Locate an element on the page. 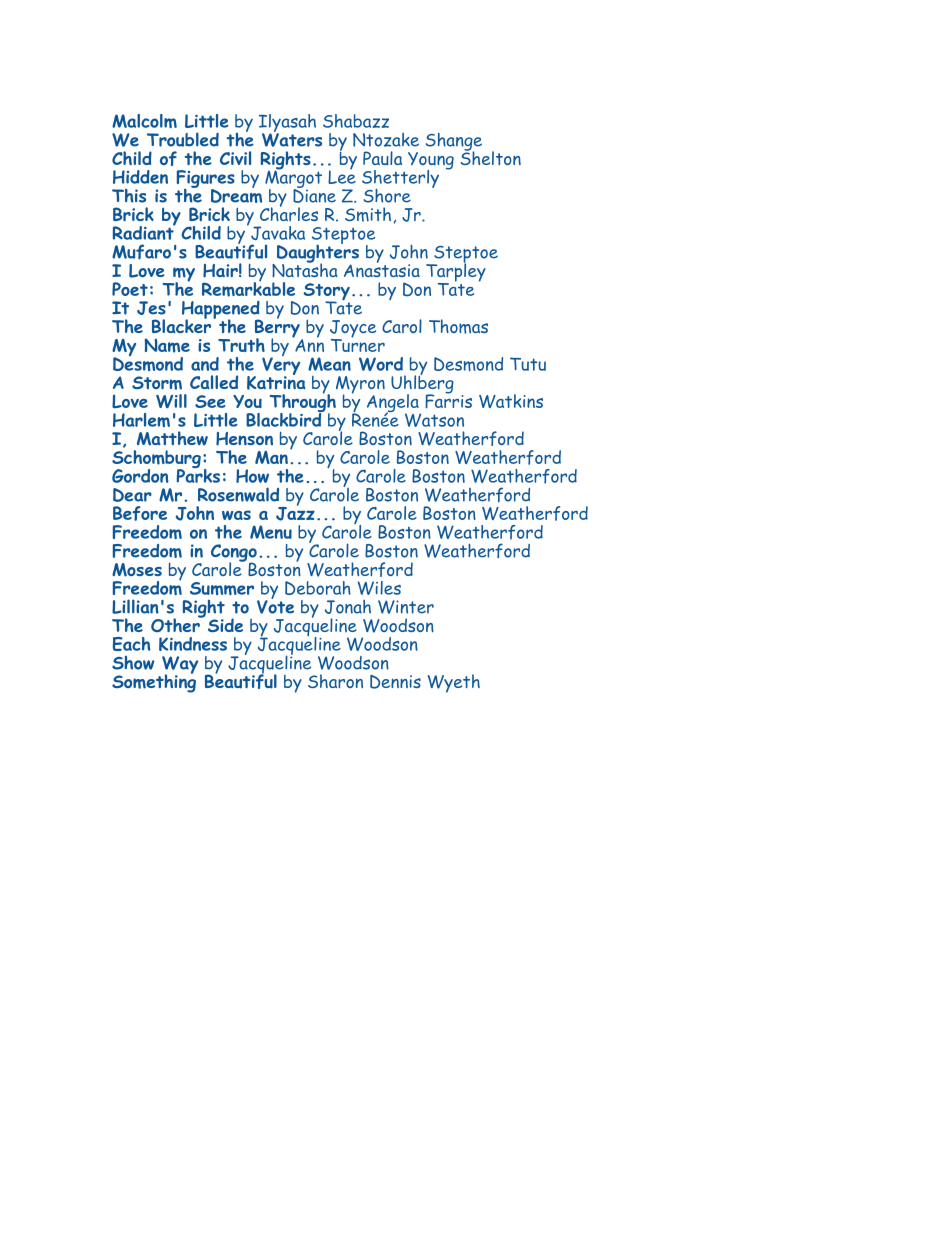 Image resolution: width=952 pixels, height=1233 pixels. Way is located at coordinates (180, 666).
